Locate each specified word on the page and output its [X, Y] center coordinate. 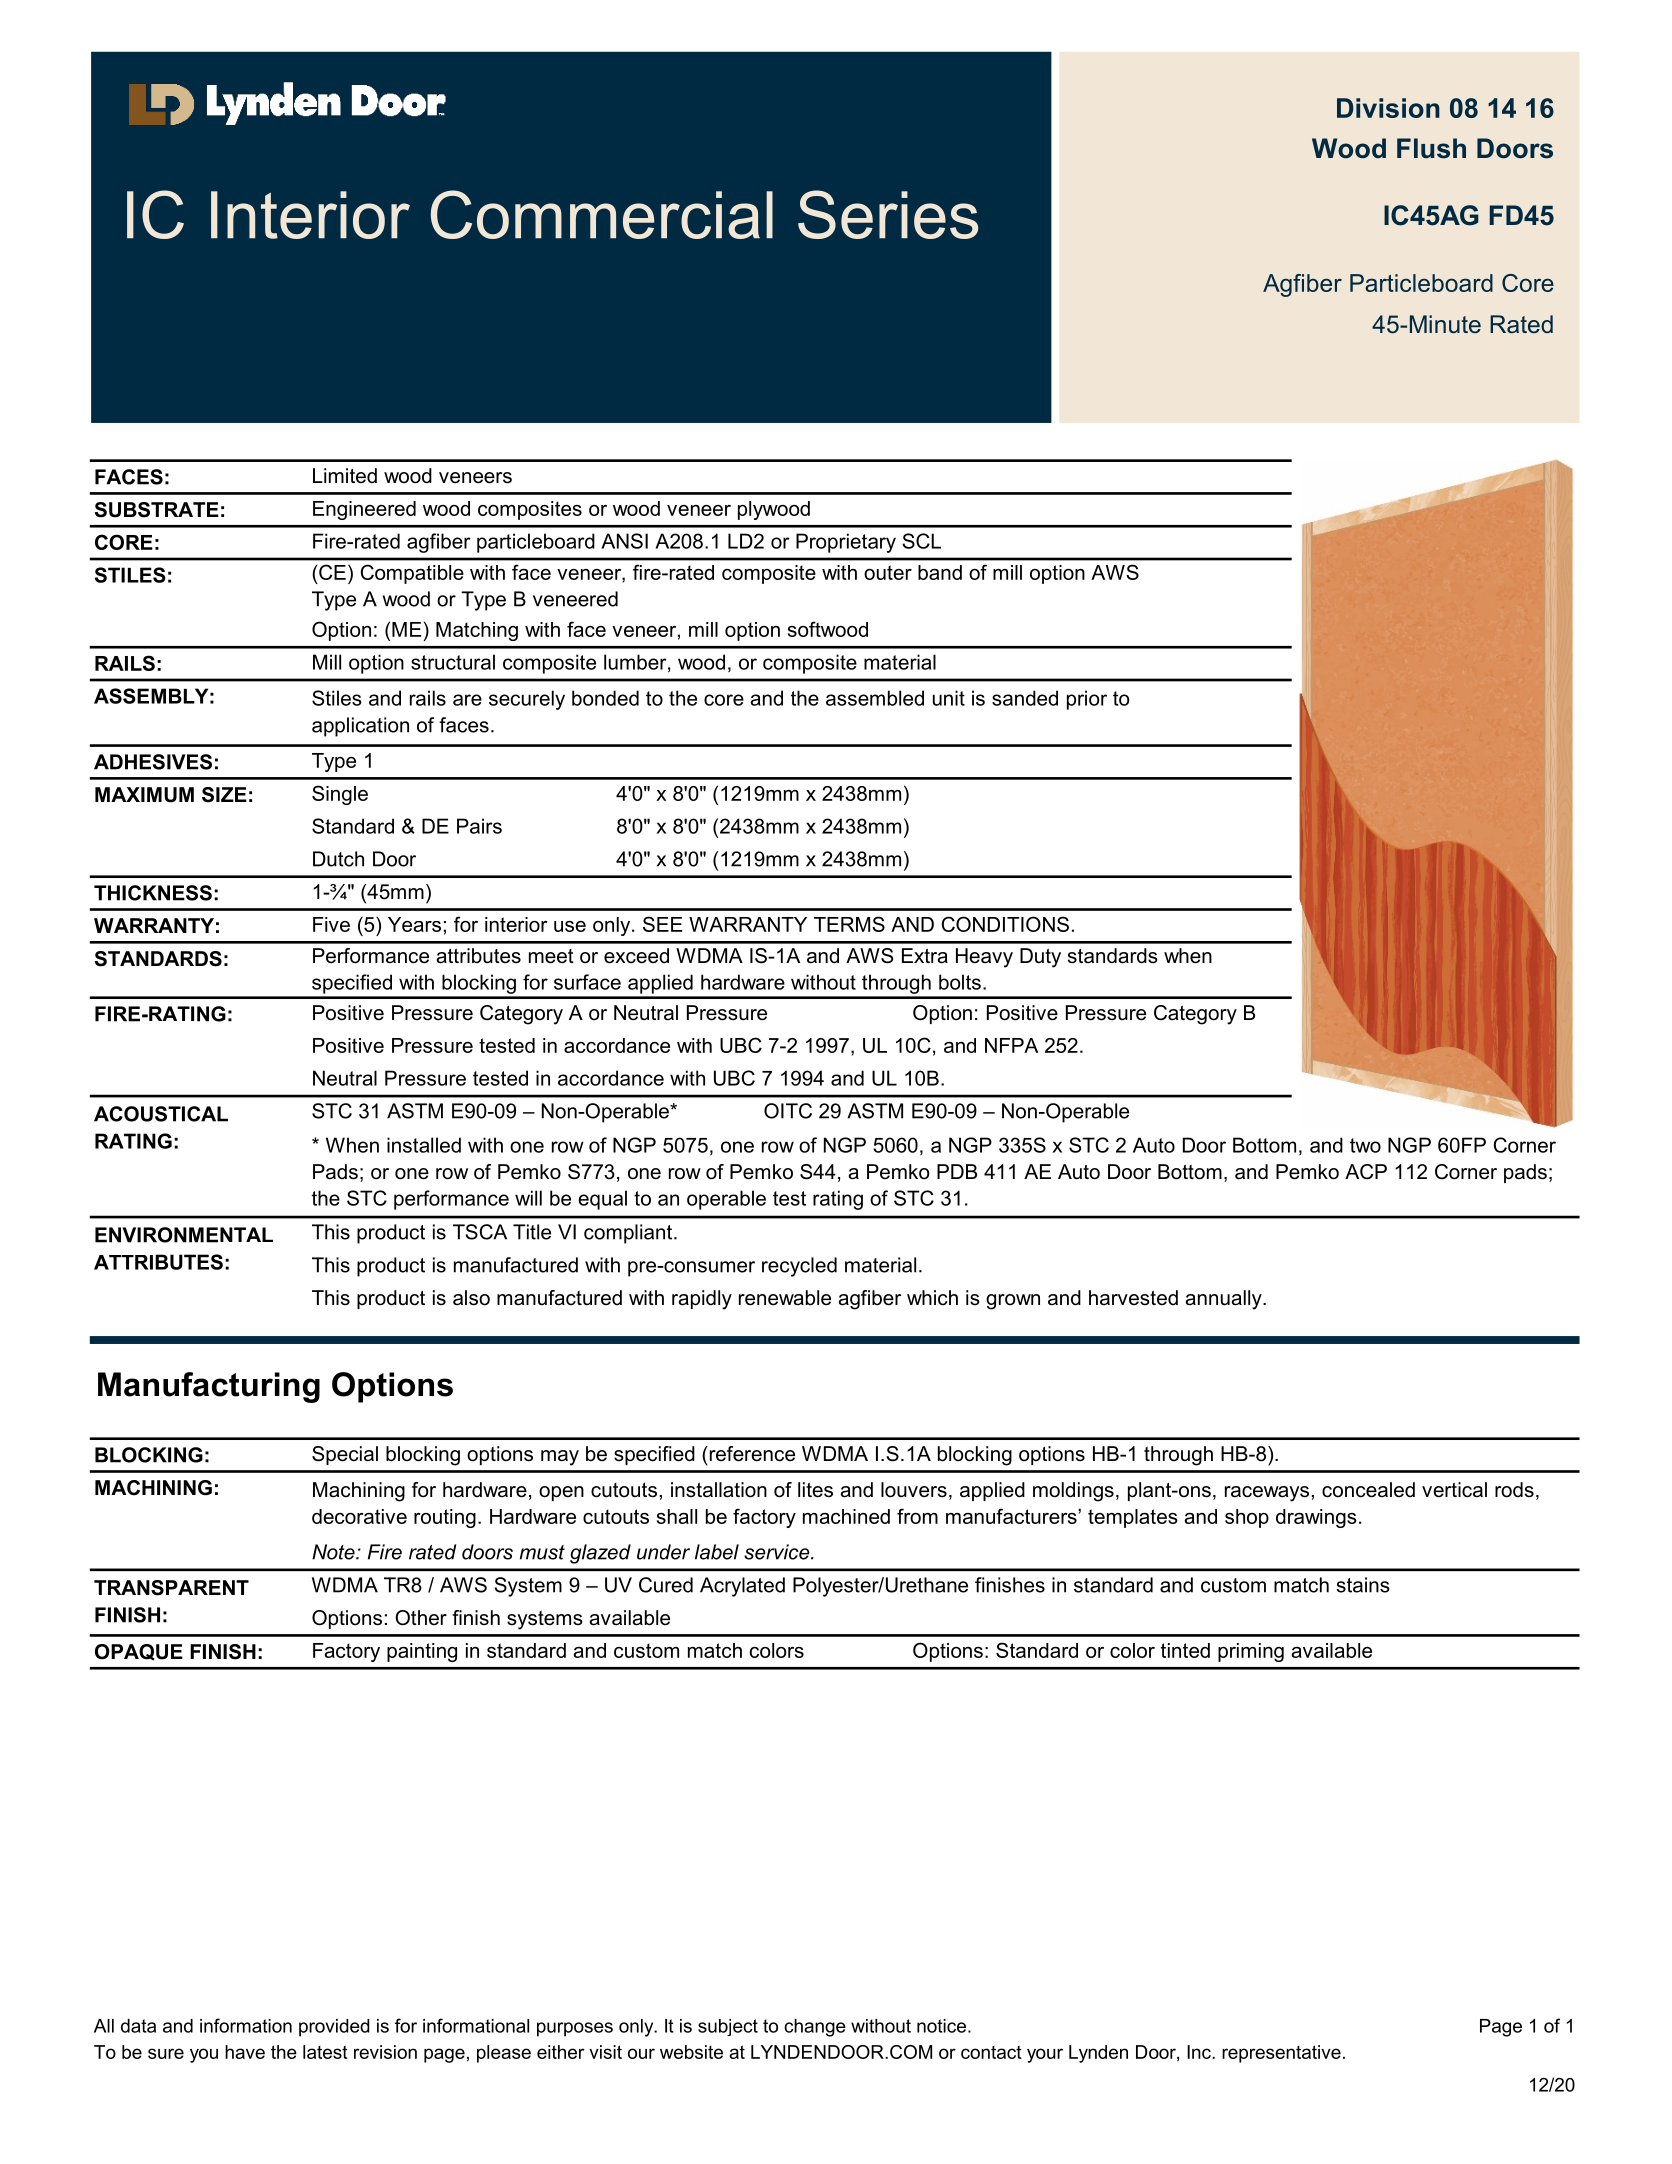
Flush [1431, 148]
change [815, 2028]
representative [1281, 2054]
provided [334, 2028]
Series [888, 214]
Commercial [602, 214]
